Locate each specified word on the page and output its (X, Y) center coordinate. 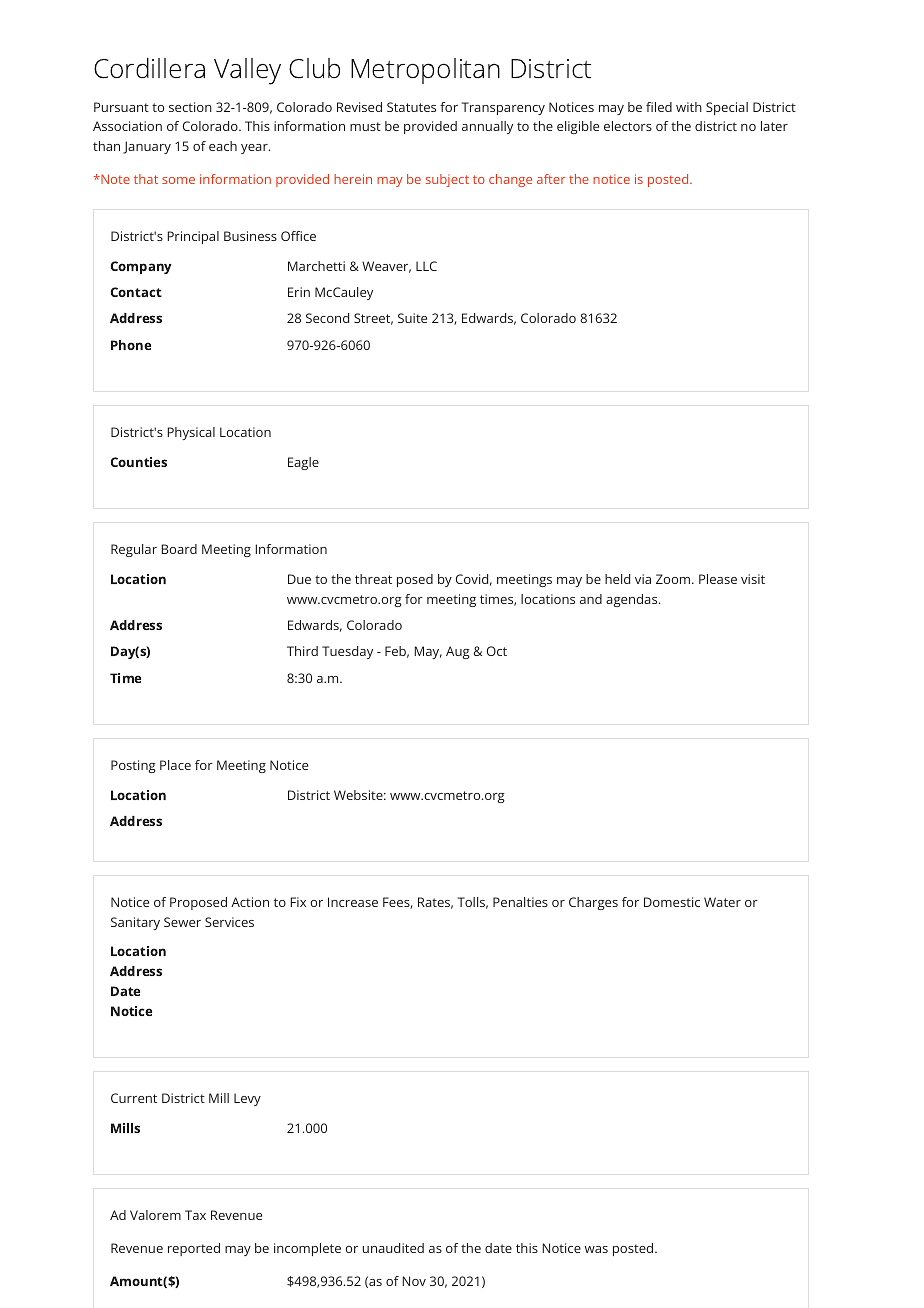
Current (134, 1098)
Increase (353, 902)
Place (175, 765)
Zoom (673, 579)
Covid (472, 579)
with (689, 107)
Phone (131, 345)
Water (722, 902)
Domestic (672, 902)
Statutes (411, 107)
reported (194, 1249)
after (551, 179)
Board (179, 549)
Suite (412, 318)
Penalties (520, 902)
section (190, 107)
